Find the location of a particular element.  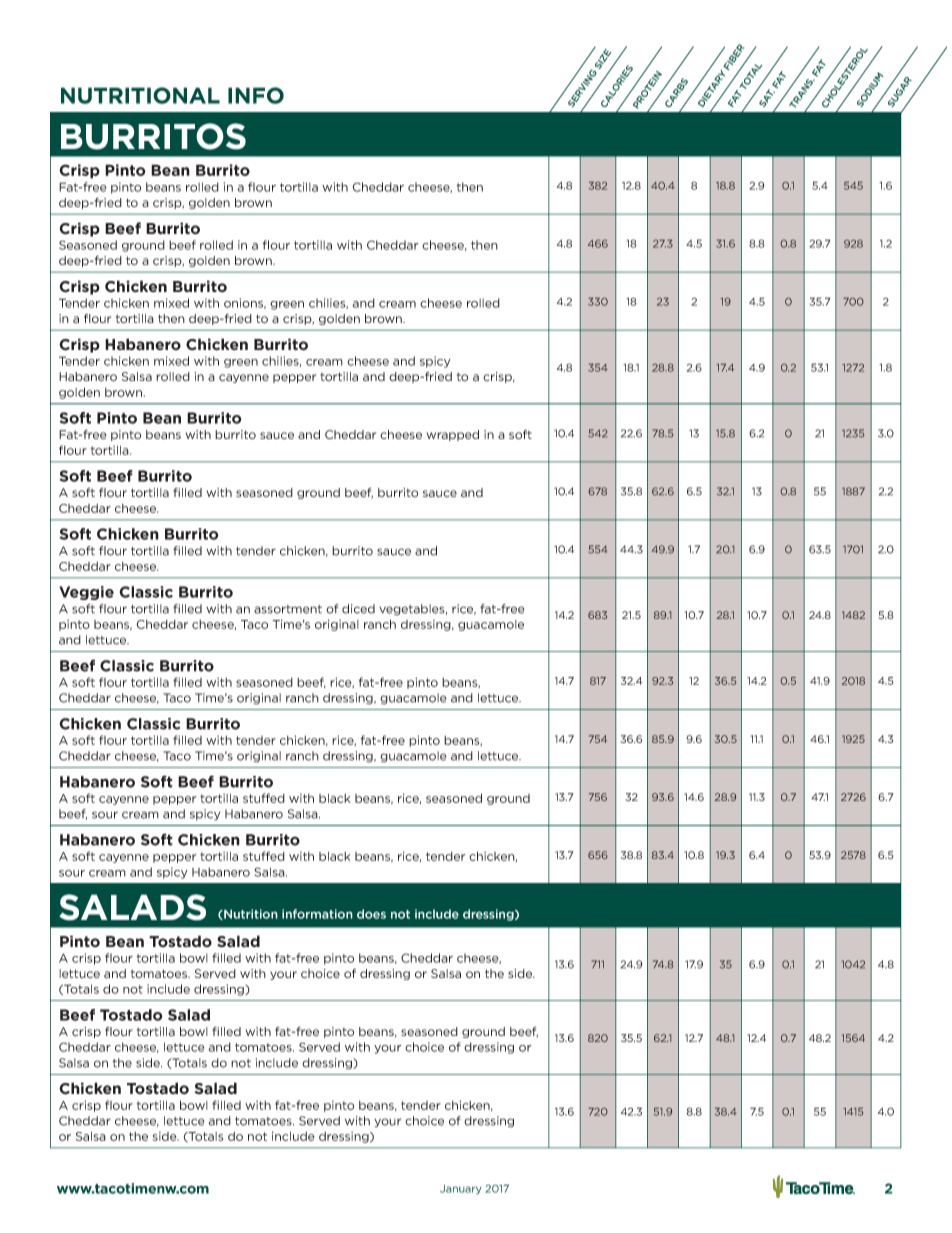

diced is located at coordinates (358, 609).
